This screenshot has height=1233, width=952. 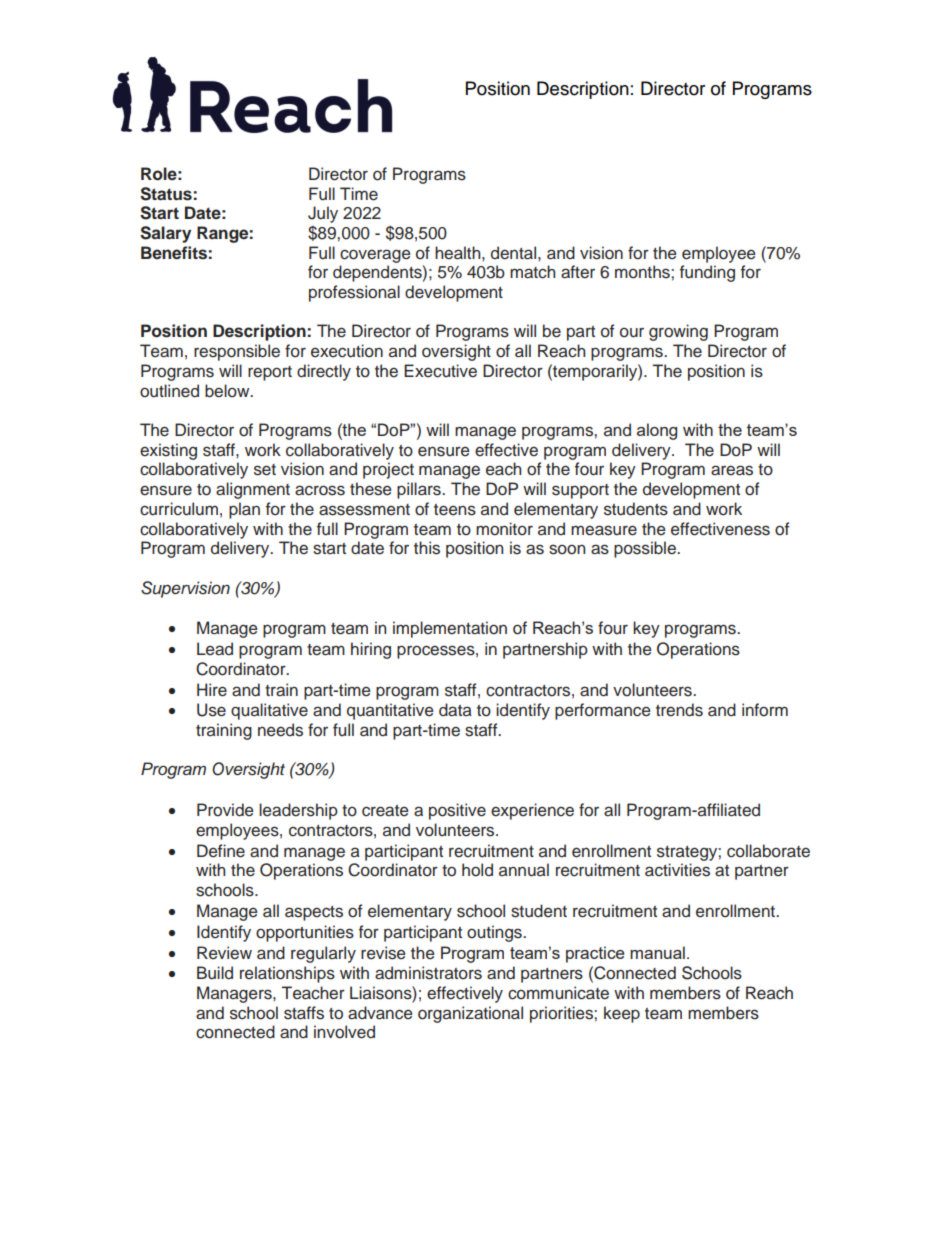 I want to click on areas, so click(x=732, y=470).
